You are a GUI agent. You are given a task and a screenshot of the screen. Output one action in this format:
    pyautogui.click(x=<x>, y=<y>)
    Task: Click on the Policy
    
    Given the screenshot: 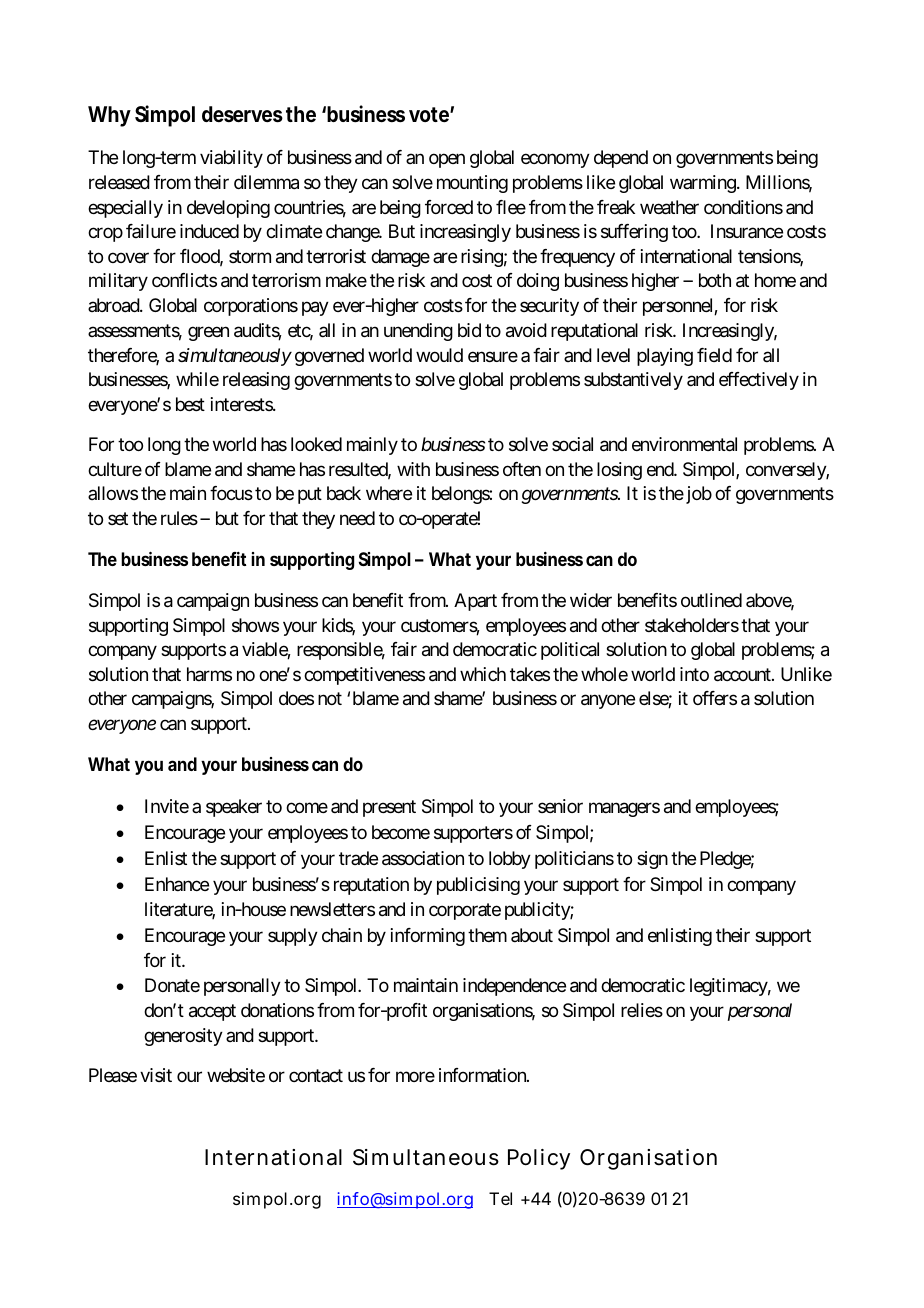 What is the action you would take?
    pyautogui.click(x=539, y=1159)
